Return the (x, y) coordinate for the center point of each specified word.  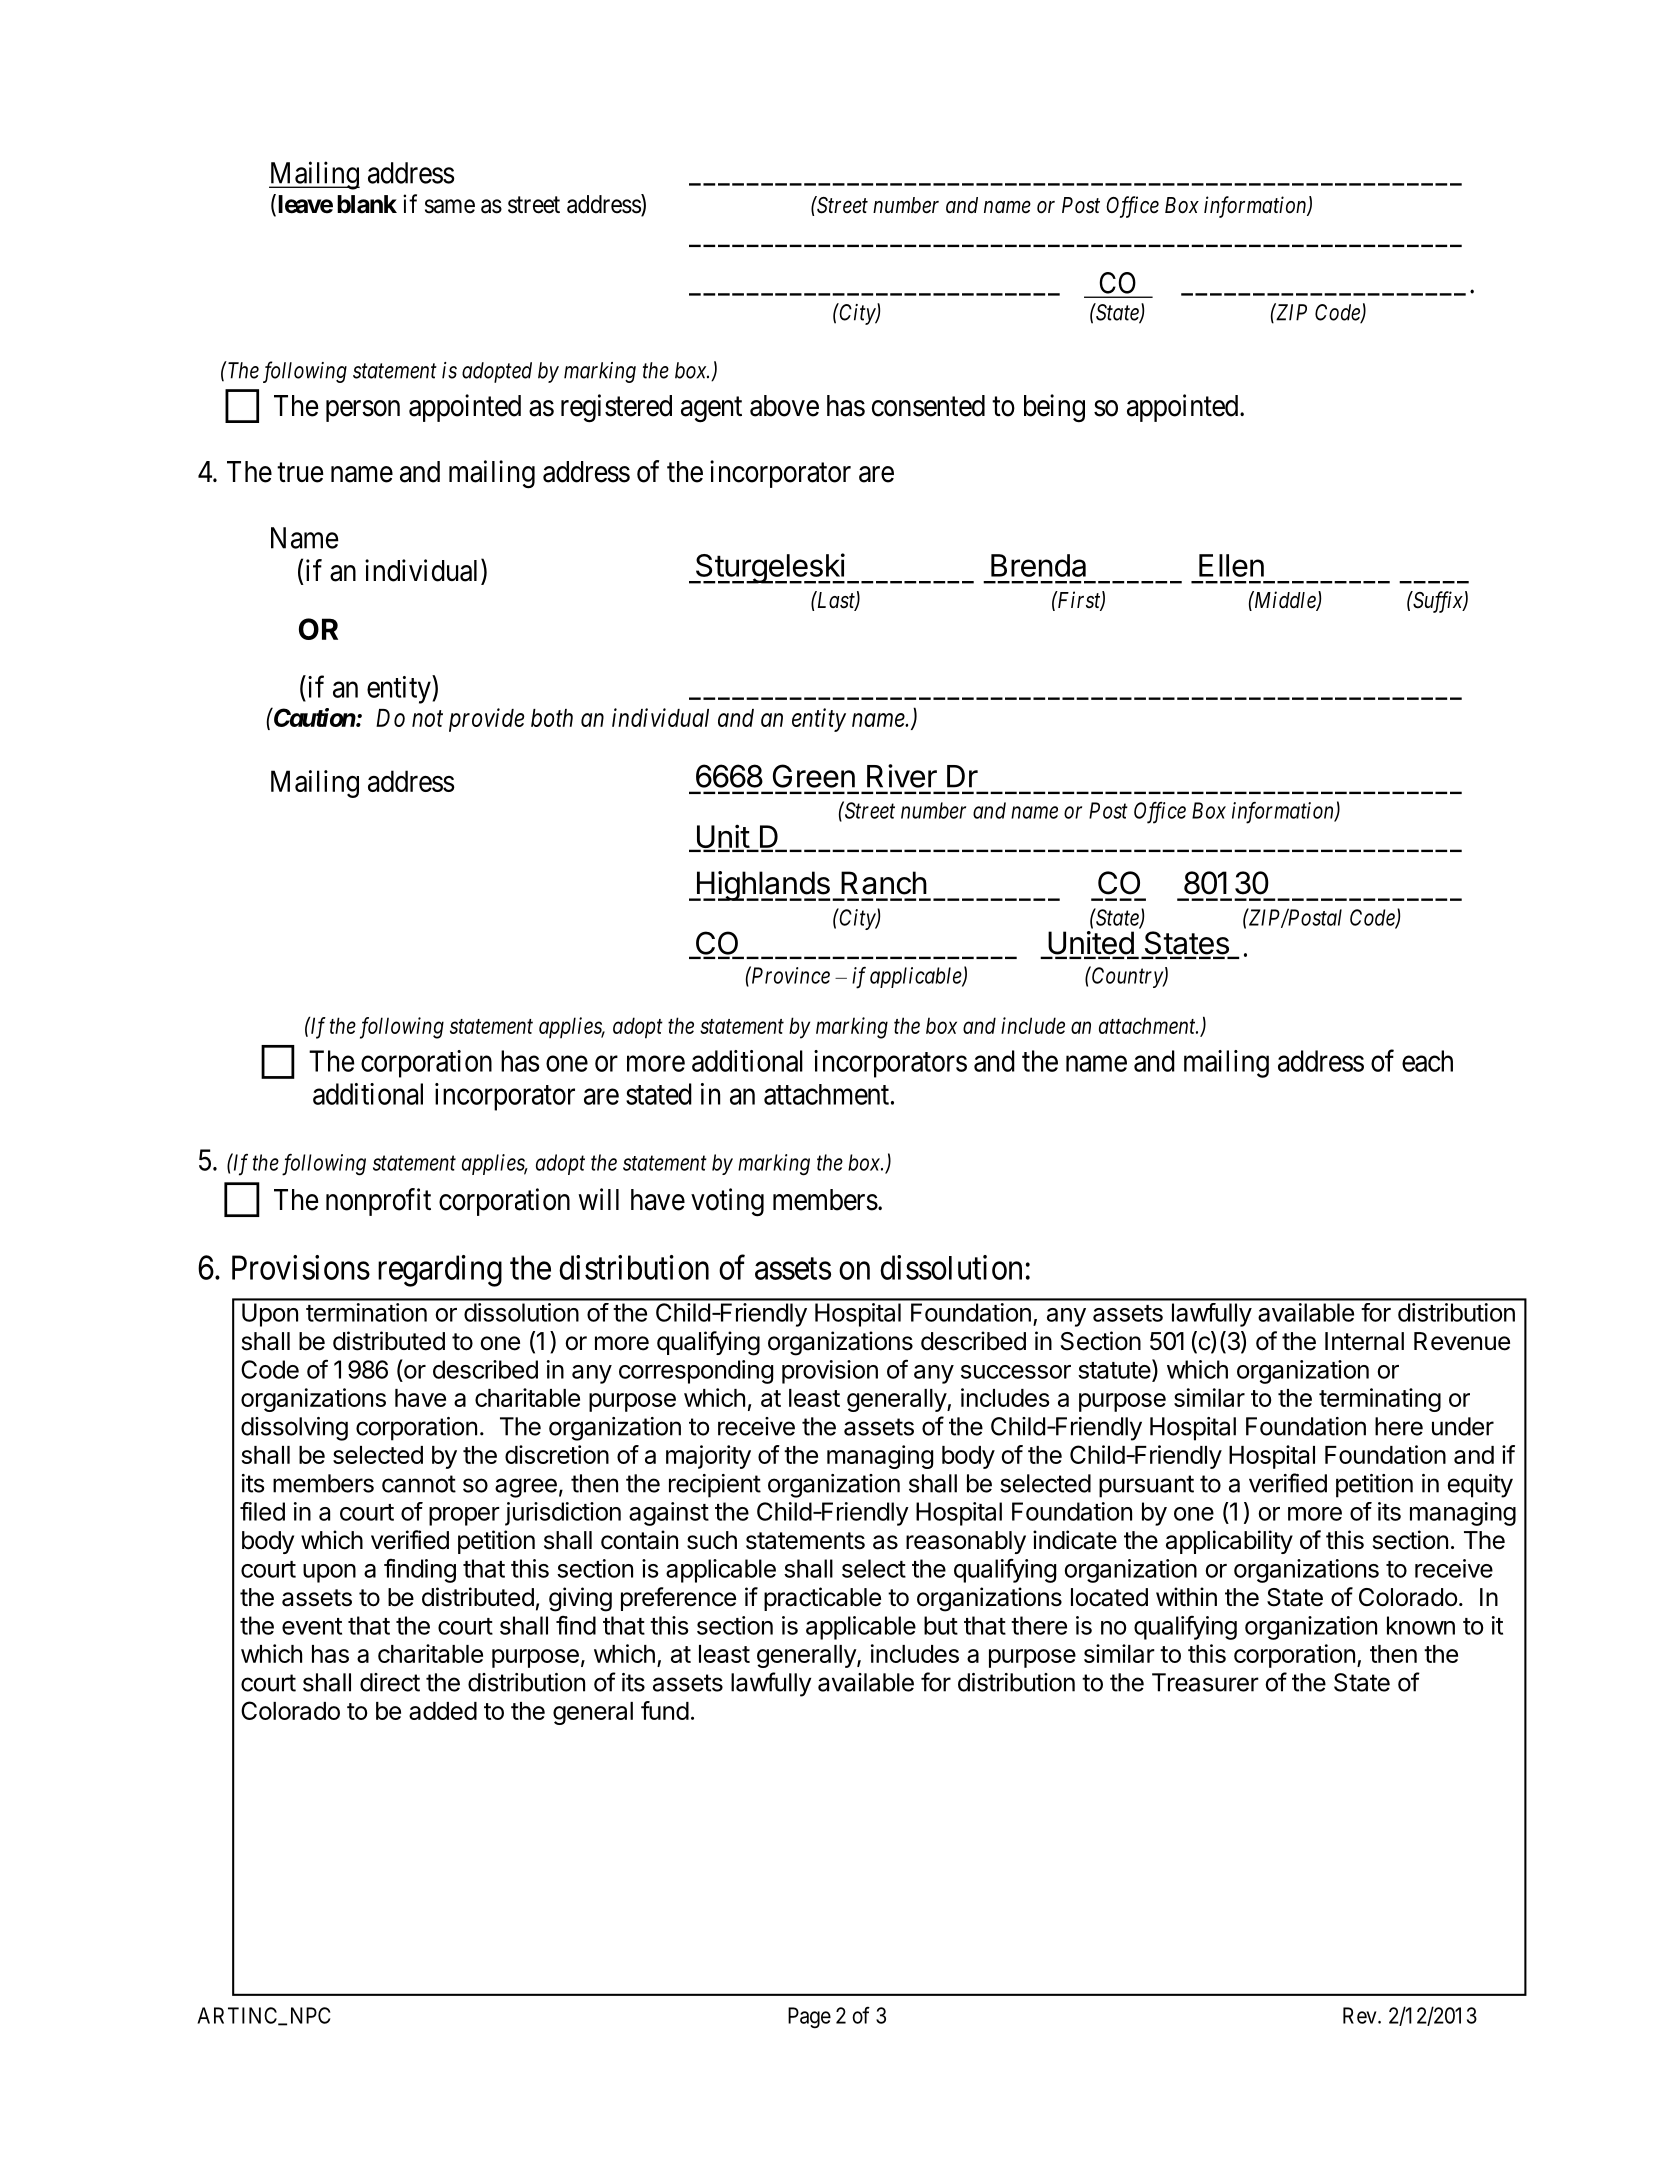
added (443, 1711)
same (450, 206)
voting (727, 1202)
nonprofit (378, 1202)
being (1054, 408)
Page (809, 2018)
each (1427, 1061)
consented (928, 406)
